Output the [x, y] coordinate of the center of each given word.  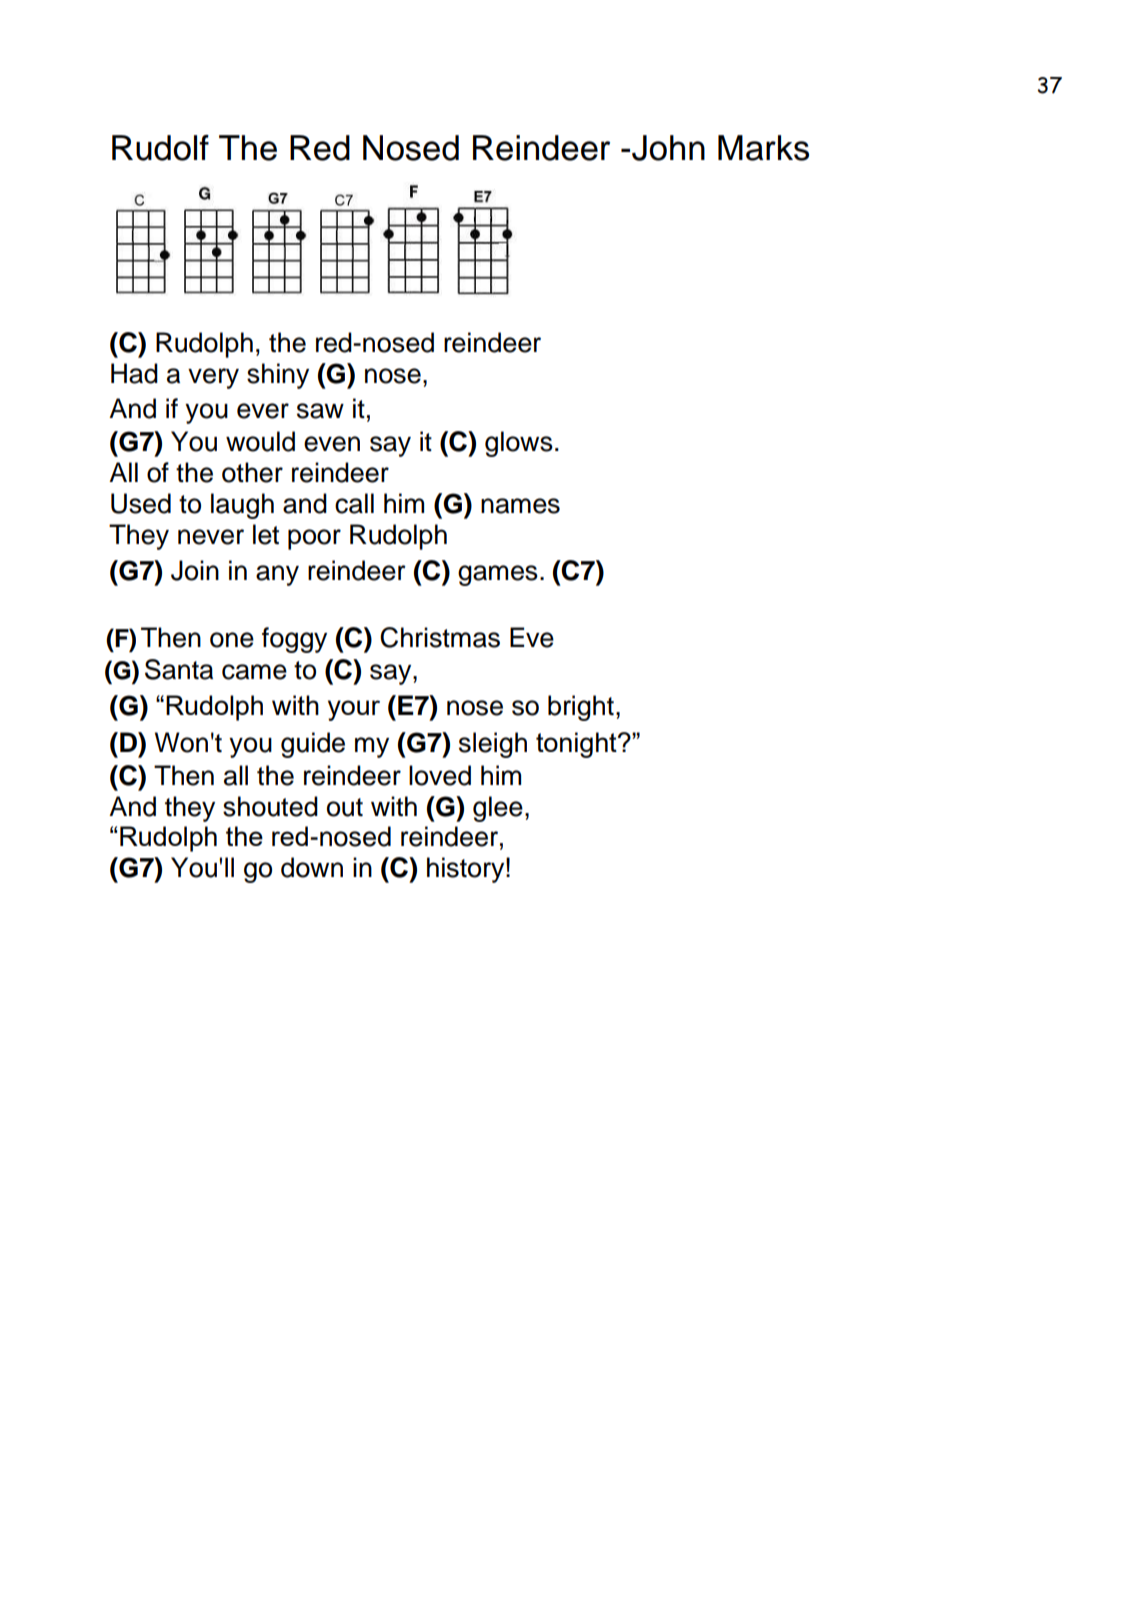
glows [519, 444]
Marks [763, 148]
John [668, 148]
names [520, 506]
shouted [270, 806]
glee [498, 809]
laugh [242, 506]
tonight [577, 745]
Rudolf [160, 148]
